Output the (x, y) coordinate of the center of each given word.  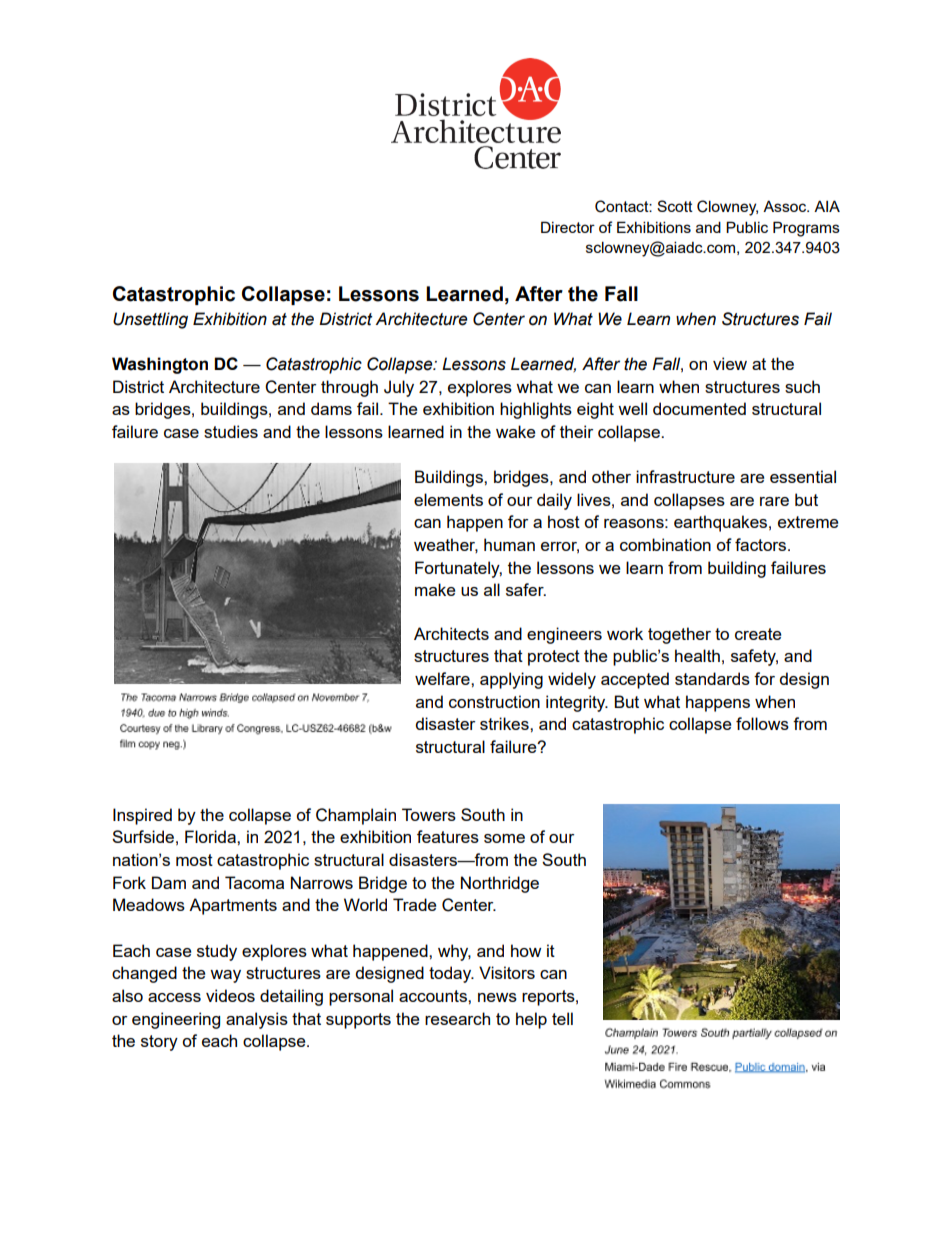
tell (562, 1018)
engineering (176, 1020)
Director (568, 227)
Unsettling (150, 320)
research (457, 1018)
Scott (675, 206)
